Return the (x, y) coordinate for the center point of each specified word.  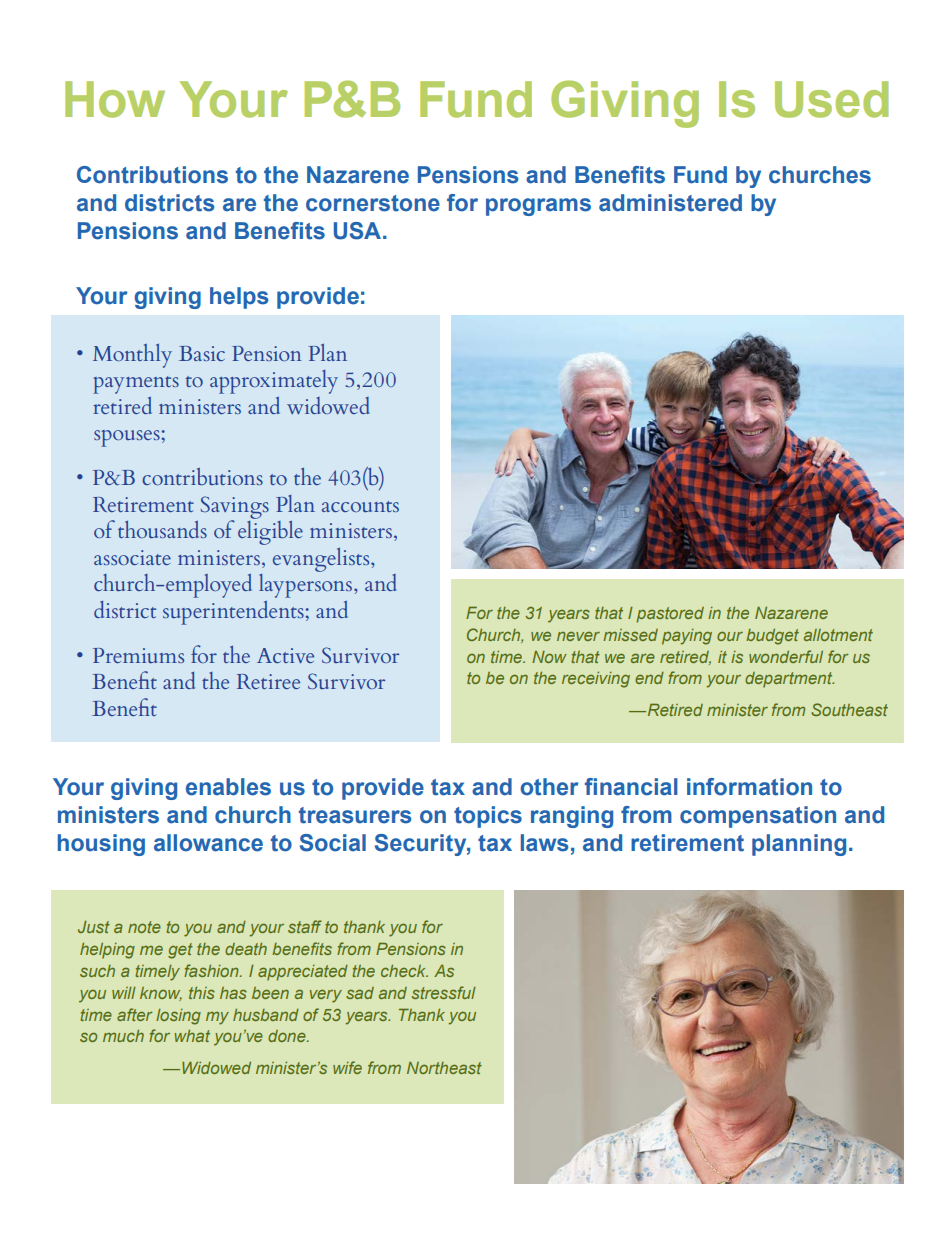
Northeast (444, 1068)
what (192, 1036)
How (115, 99)
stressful (444, 992)
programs (538, 207)
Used (831, 99)
